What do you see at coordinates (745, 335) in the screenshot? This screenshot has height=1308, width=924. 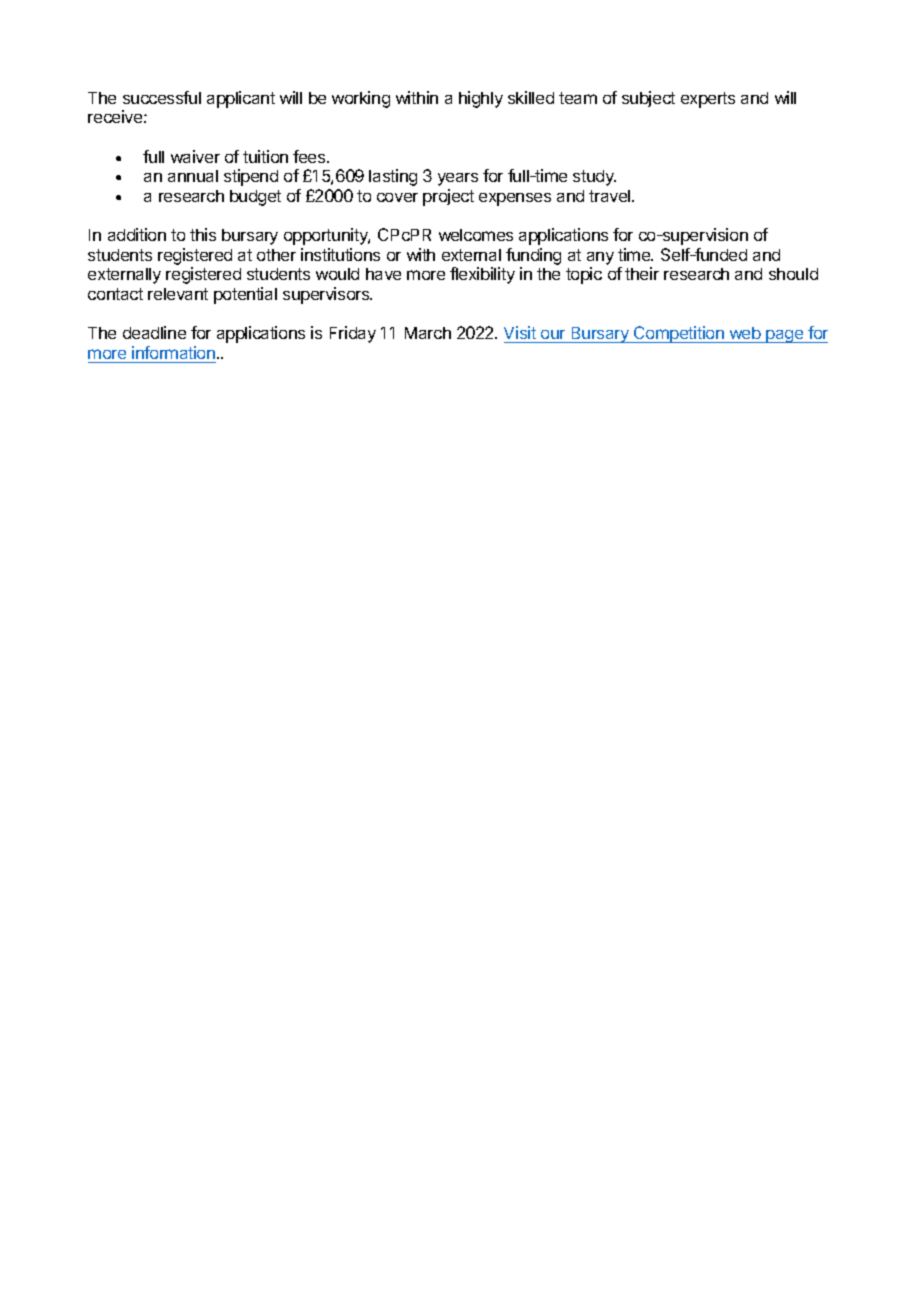 I see `web` at bounding box center [745, 335].
